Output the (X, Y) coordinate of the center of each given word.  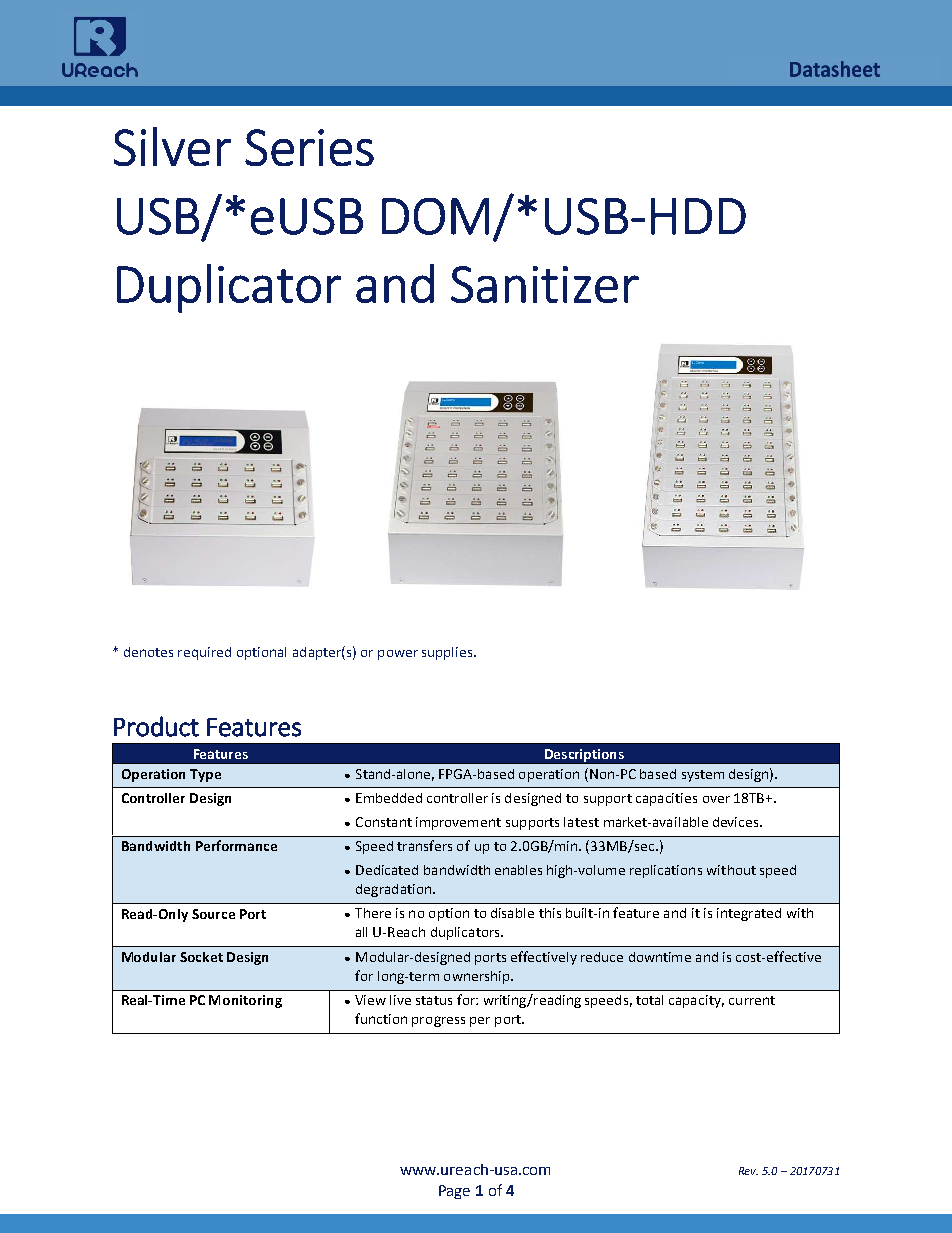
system (703, 776)
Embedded (389, 798)
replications (666, 871)
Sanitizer (545, 284)
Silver (172, 146)
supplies (448, 653)
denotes (148, 652)
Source (213, 914)
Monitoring (245, 1001)
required (204, 653)
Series (309, 147)
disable (512, 913)
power (398, 655)
